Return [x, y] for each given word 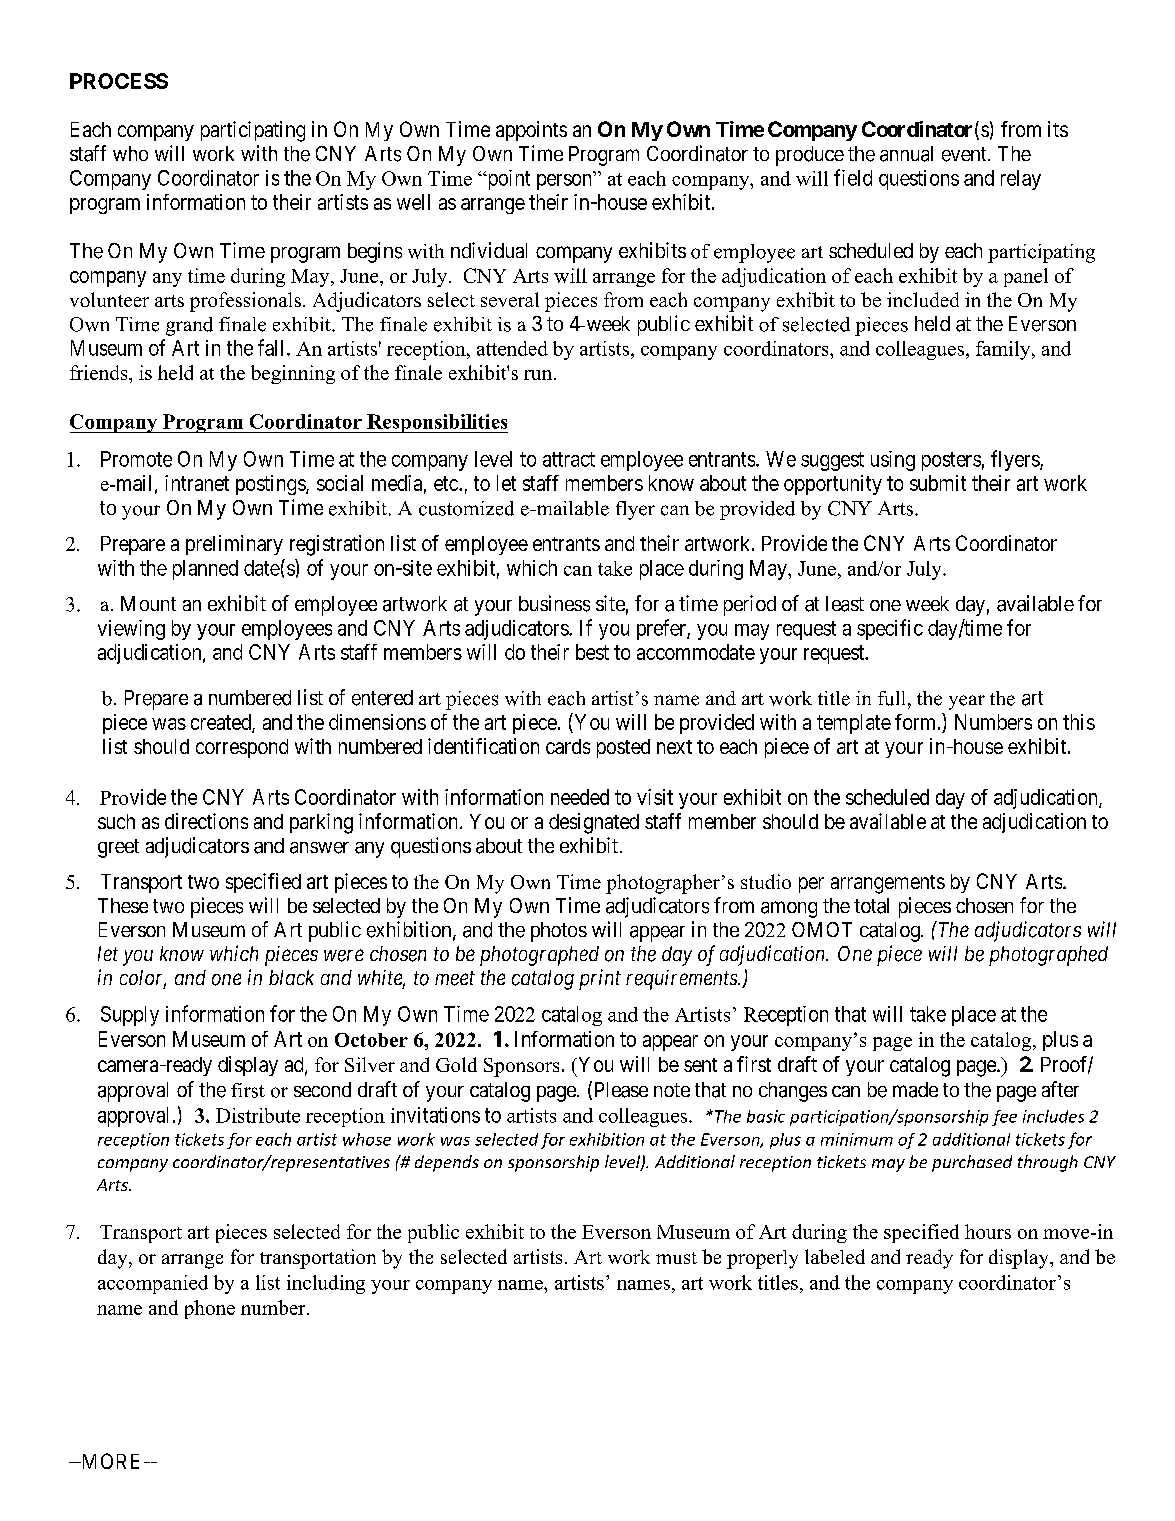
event [965, 154]
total [871, 906]
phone [210, 1309]
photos [559, 932]
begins [375, 252]
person [564, 182]
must [676, 1258]
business [554, 603]
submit [938, 483]
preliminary [234, 545]
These [123, 905]
